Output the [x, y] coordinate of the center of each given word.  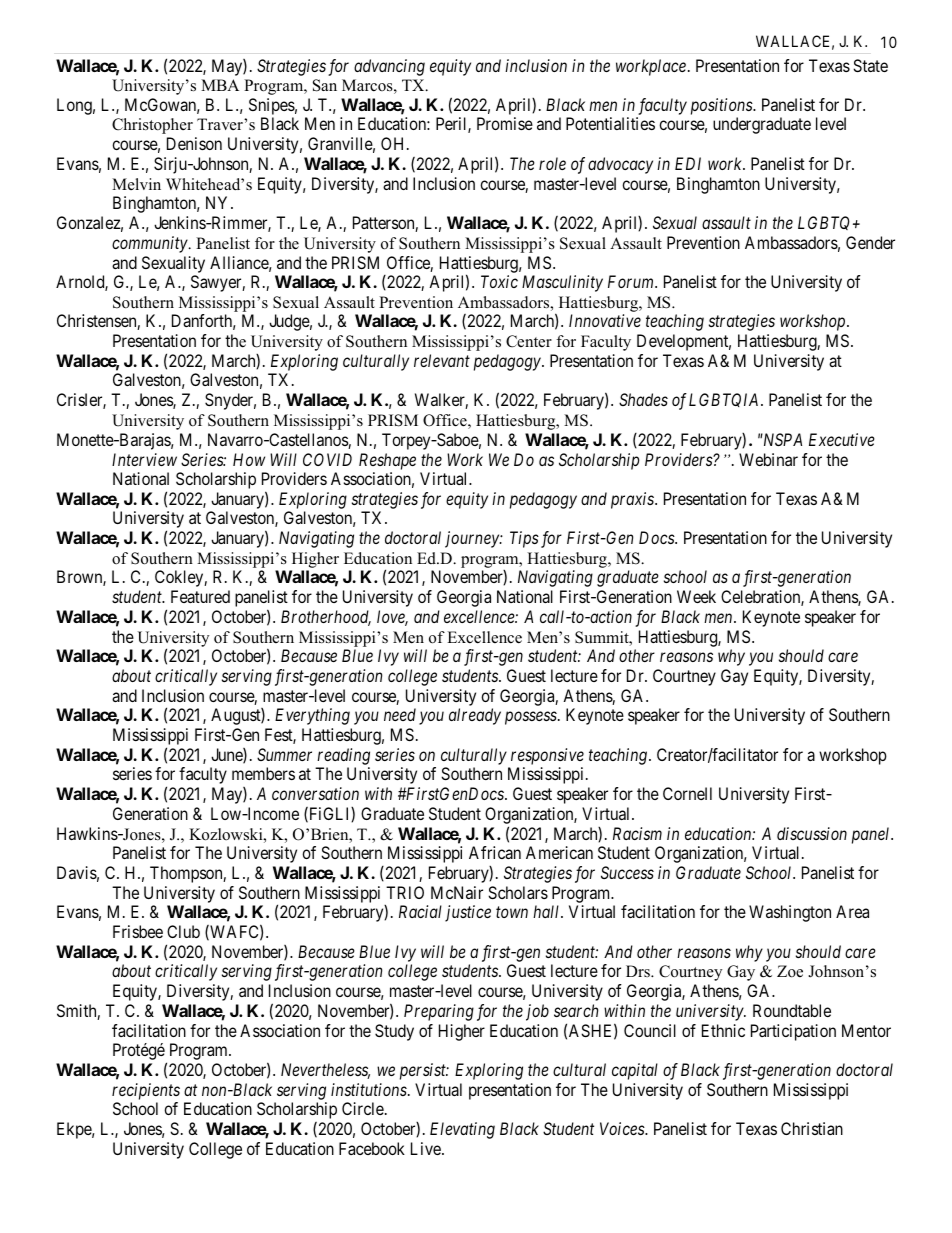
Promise [505, 123]
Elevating [462, 1130]
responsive [547, 756]
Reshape [387, 461]
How [249, 459]
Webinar [768, 459]
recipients [146, 1091]
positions [722, 106]
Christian [812, 1128]
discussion [812, 833]
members [263, 773]
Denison [194, 143]
